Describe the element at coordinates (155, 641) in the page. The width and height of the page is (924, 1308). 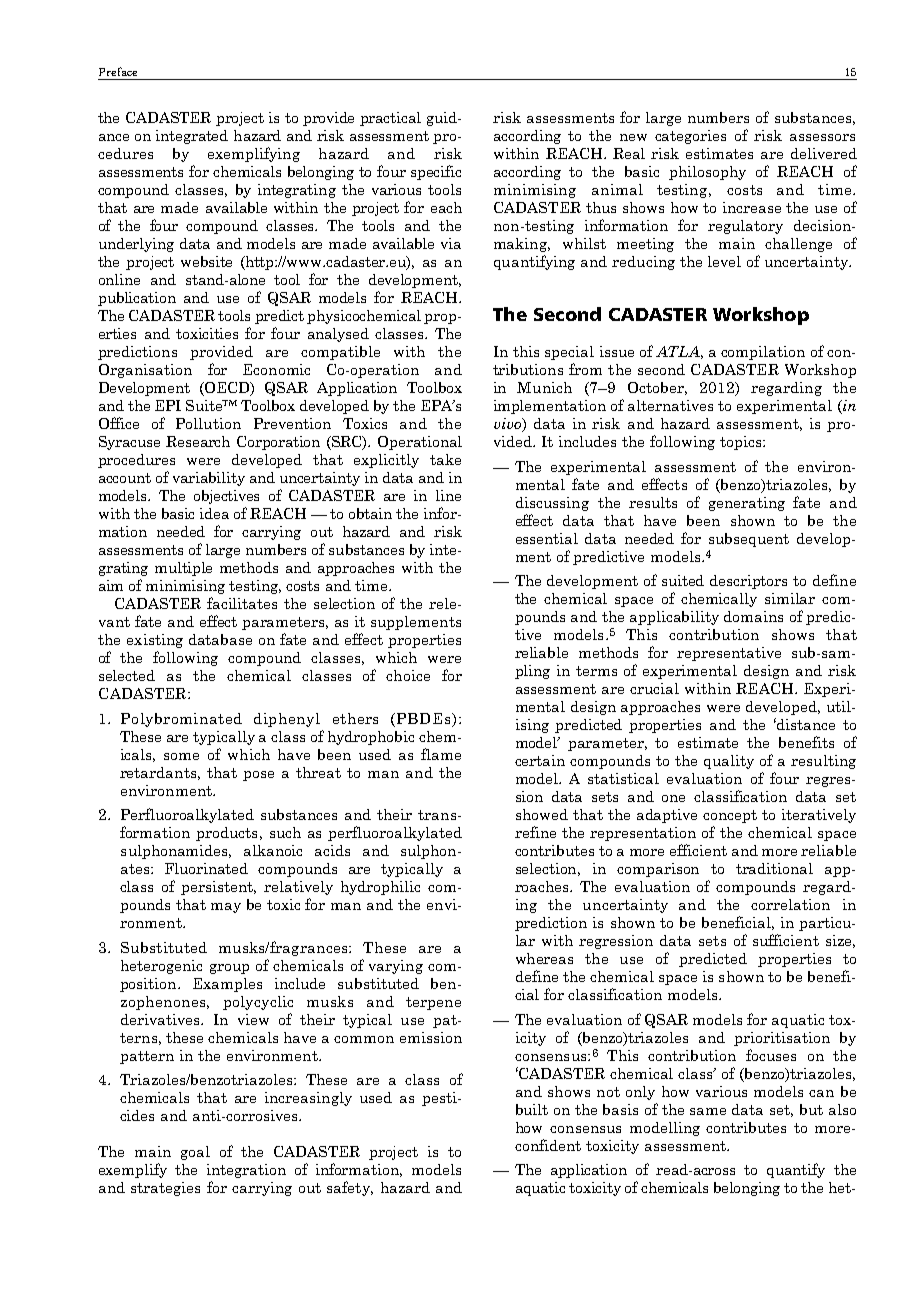
I see `existing` at that location.
